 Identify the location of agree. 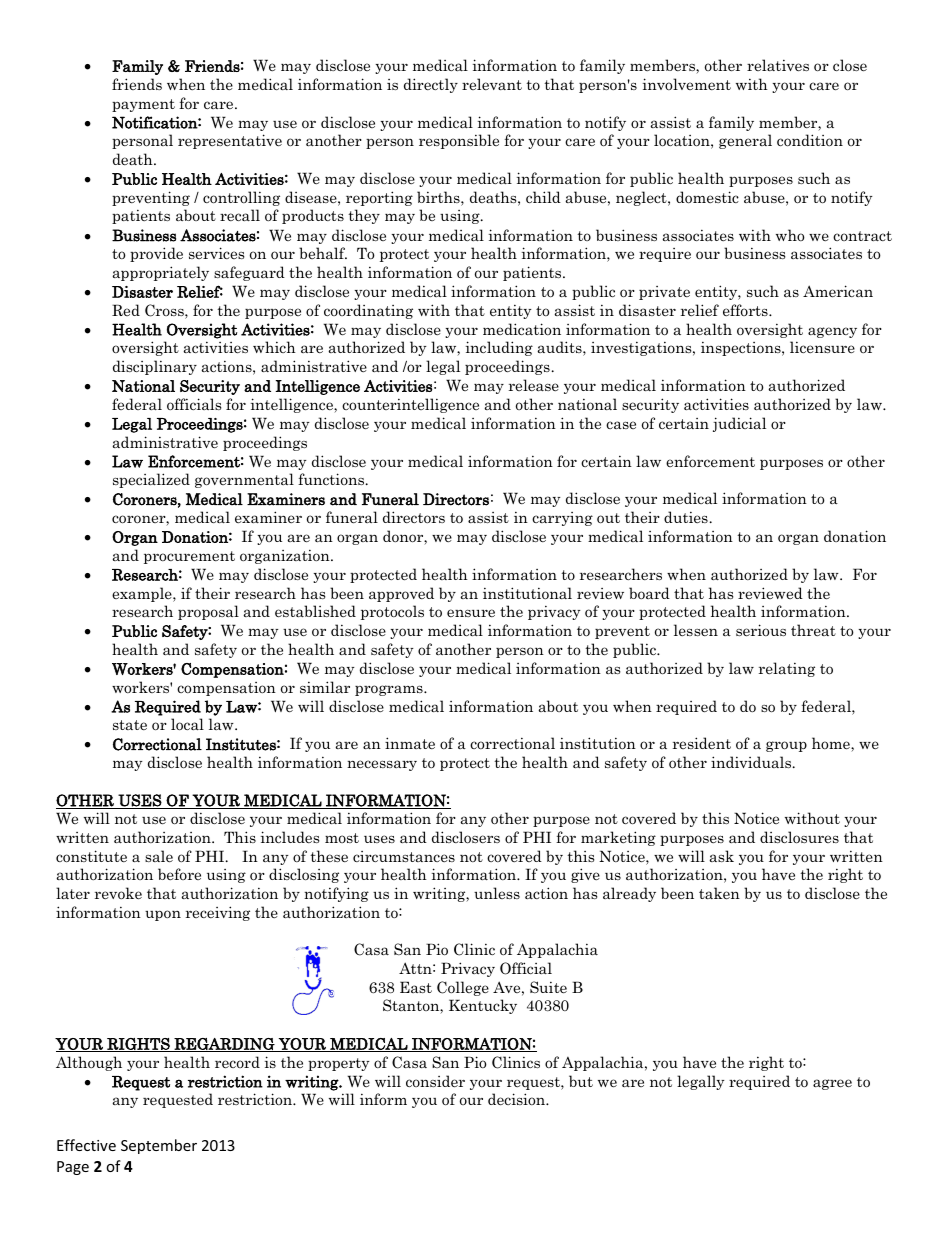
(832, 1084).
